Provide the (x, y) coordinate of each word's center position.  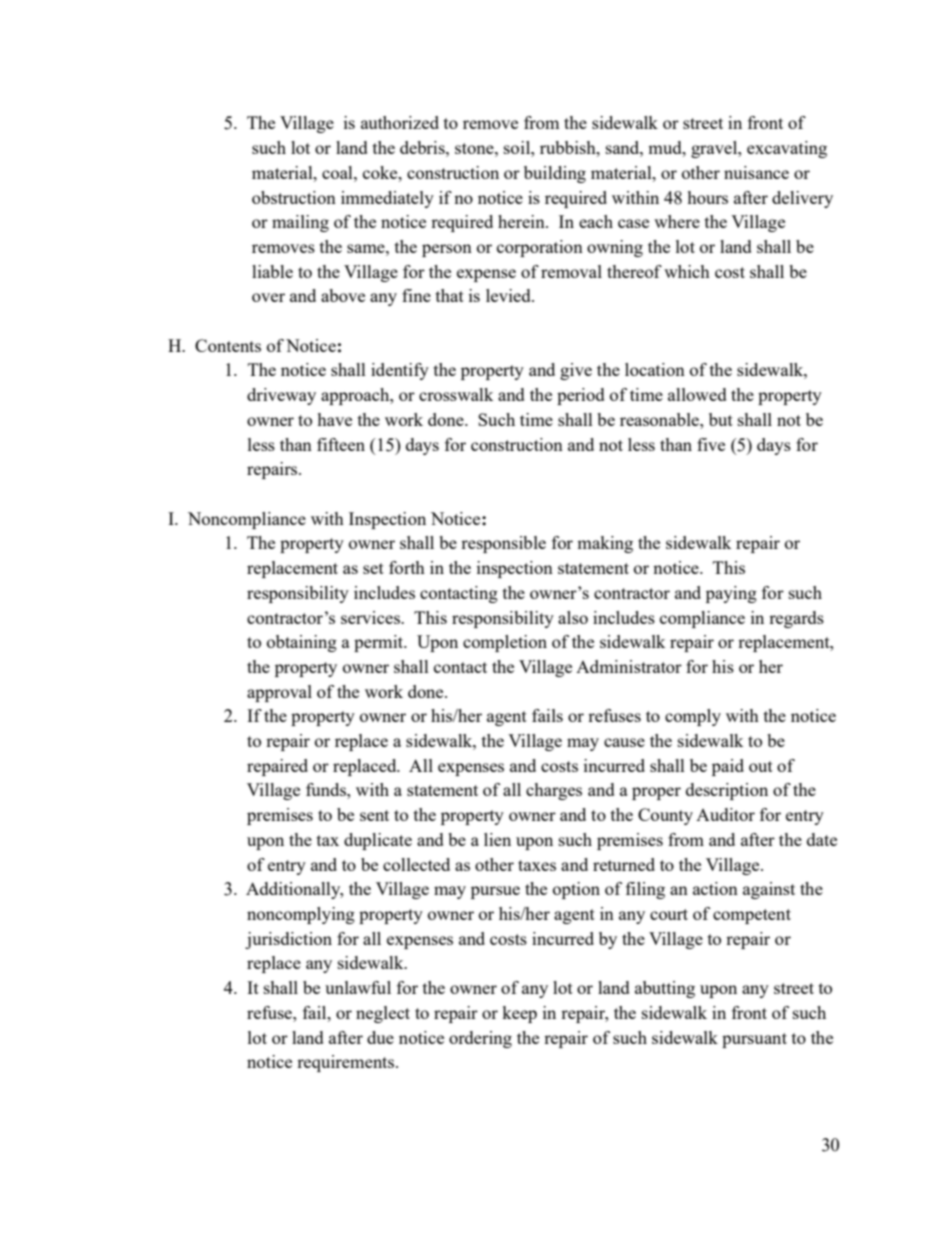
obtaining (302, 643)
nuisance (756, 172)
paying (731, 594)
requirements (347, 1063)
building (555, 174)
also (573, 617)
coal (338, 172)
